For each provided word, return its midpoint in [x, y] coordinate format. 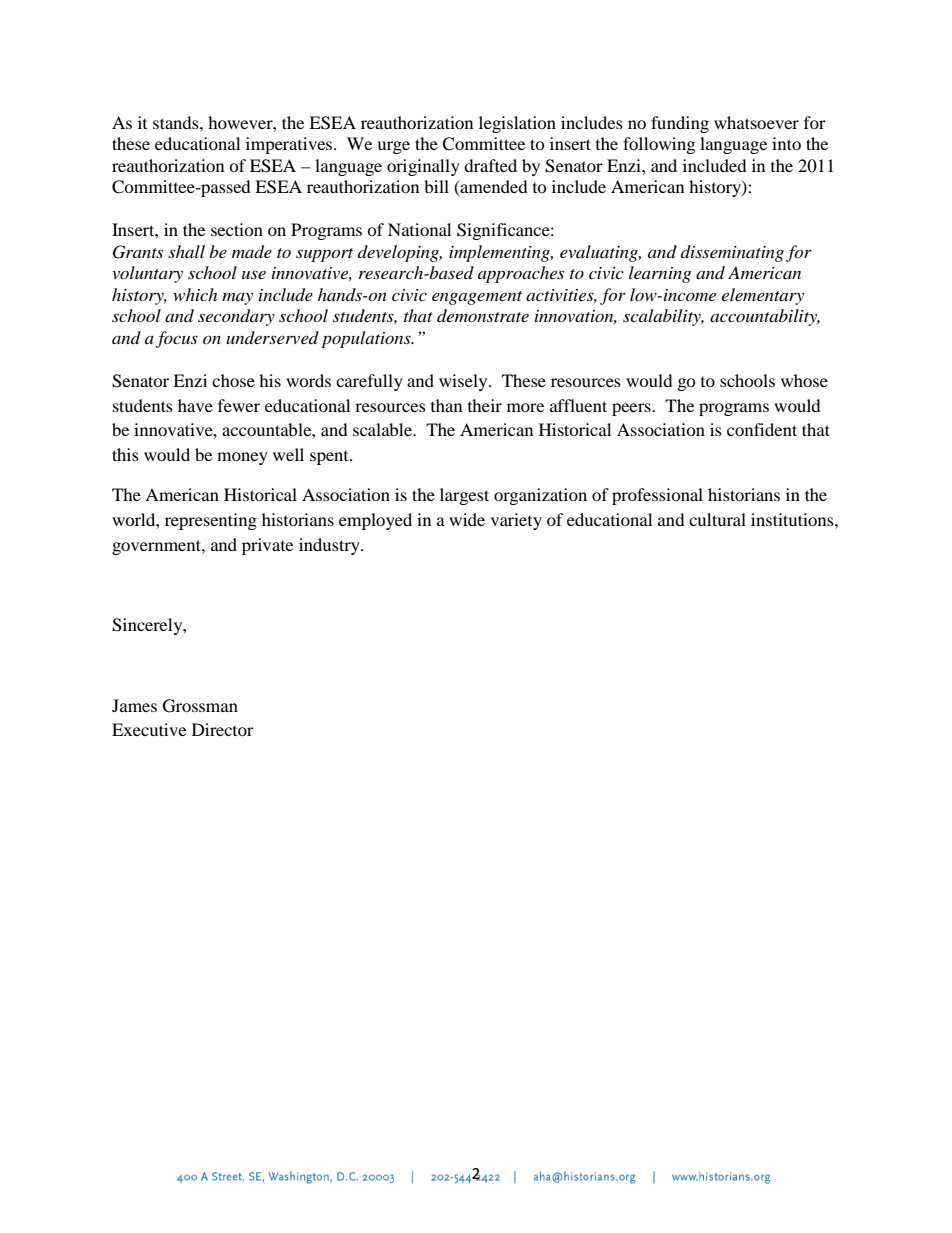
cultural [717, 519]
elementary [763, 296]
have [195, 405]
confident [762, 429]
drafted [490, 165]
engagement [477, 298]
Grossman [200, 706]
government [157, 547]
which [195, 294]
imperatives [290, 145]
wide [467, 519]
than [446, 405]
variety [516, 521]
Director [223, 729]
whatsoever [756, 122]
